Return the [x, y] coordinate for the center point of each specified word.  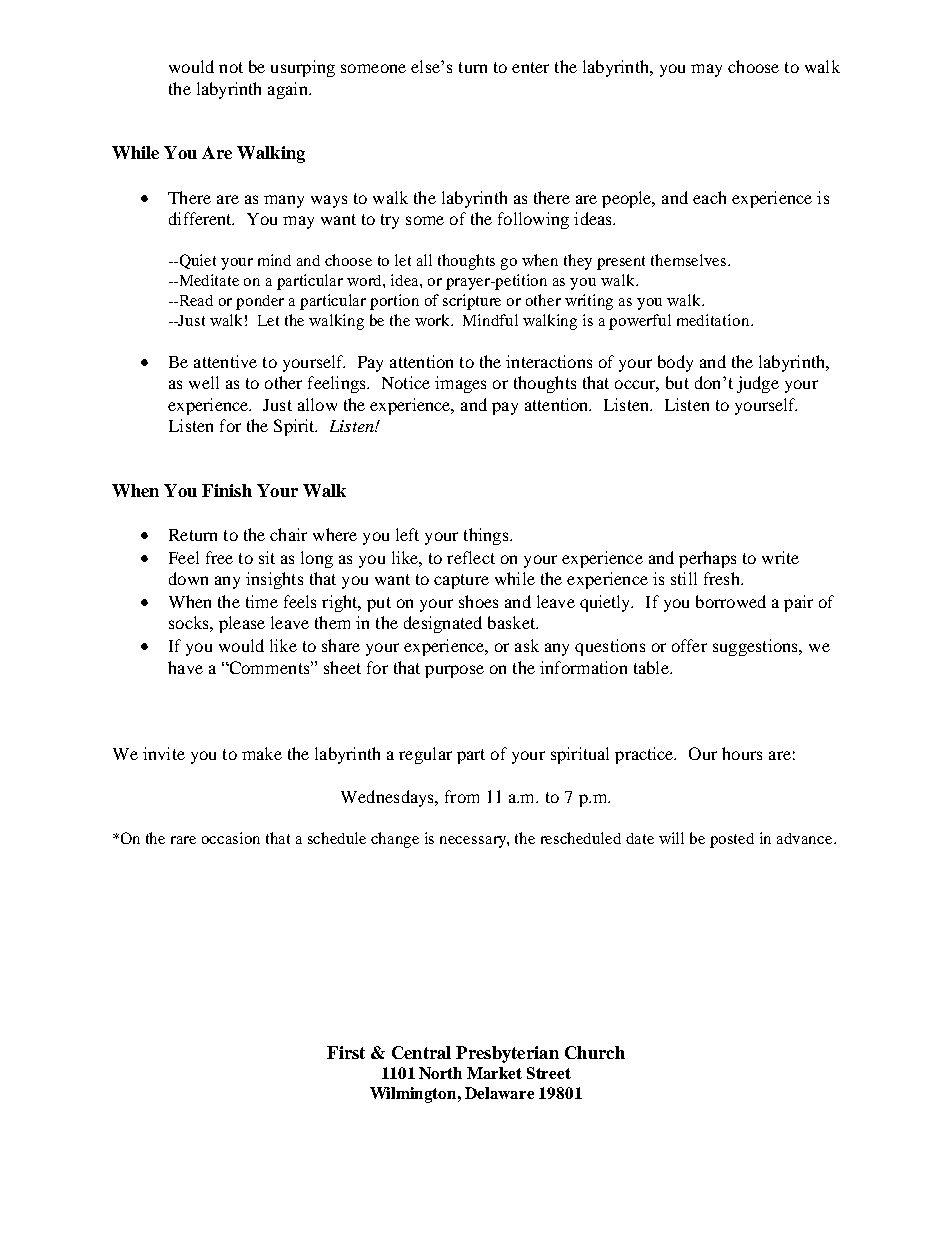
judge [758, 384]
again [289, 90]
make [262, 753]
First [346, 1052]
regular [425, 755]
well [204, 382]
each [709, 197]
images [460, 384]
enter [530, 67]
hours [742, 753]
